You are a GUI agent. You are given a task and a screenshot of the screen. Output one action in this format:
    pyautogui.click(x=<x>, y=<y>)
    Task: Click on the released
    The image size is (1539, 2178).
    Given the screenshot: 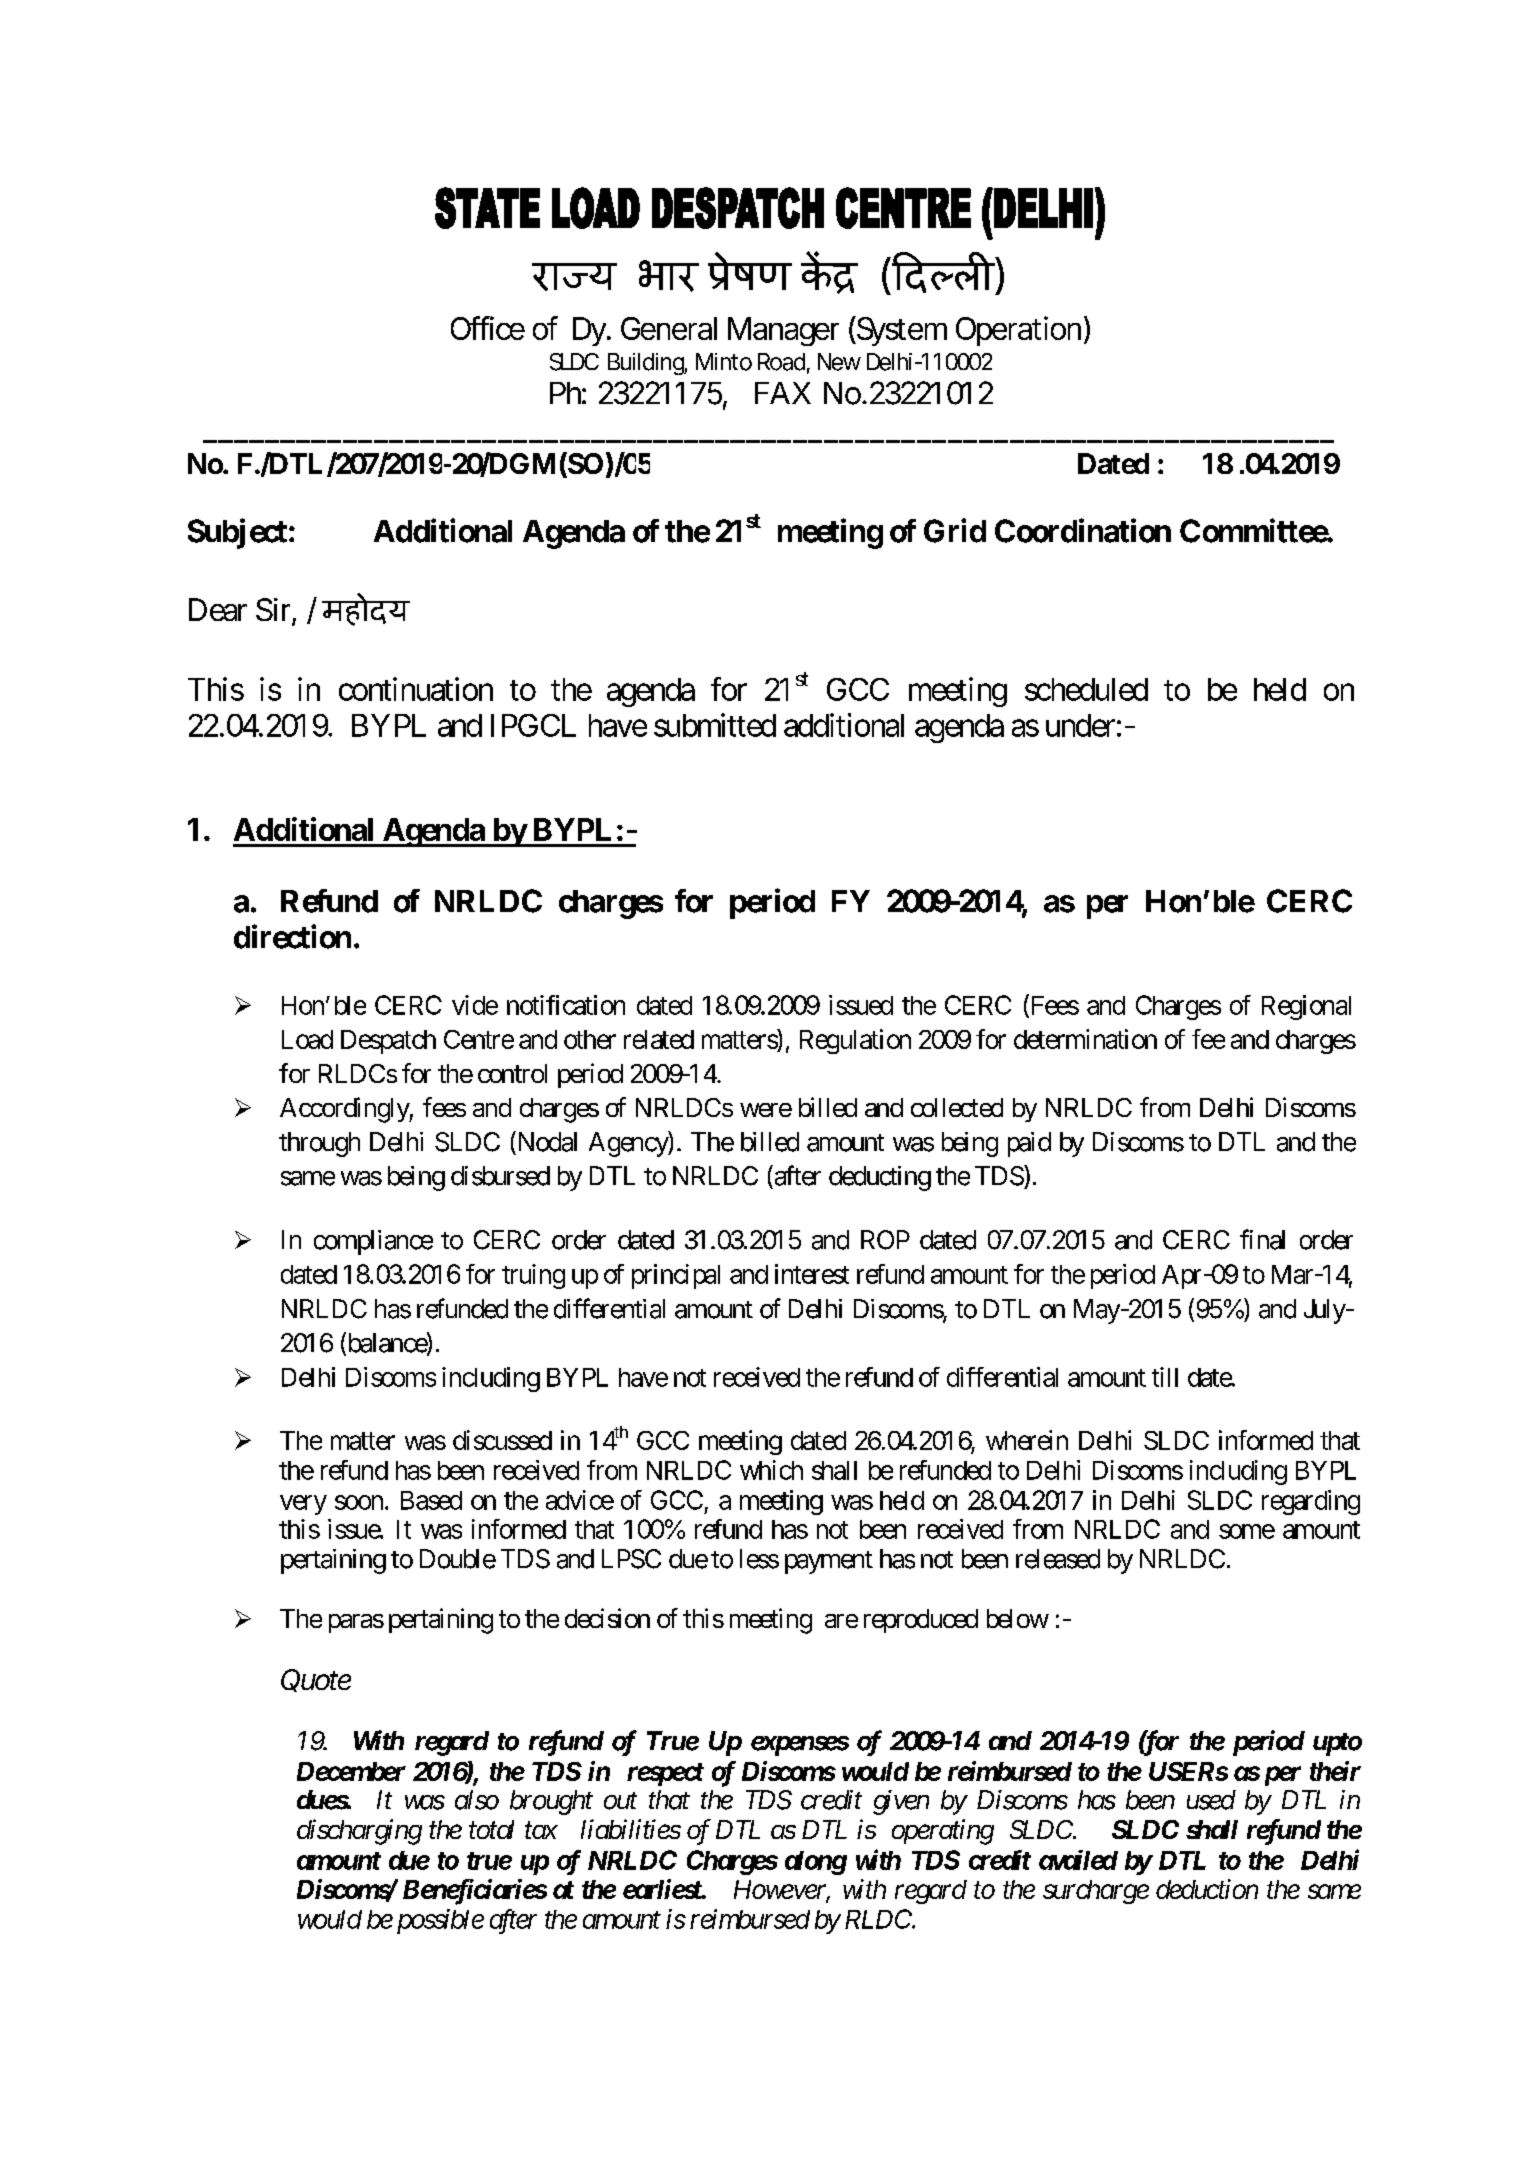 What is the action you would take?
    pyautogui.click(x=1058, y=1559)
